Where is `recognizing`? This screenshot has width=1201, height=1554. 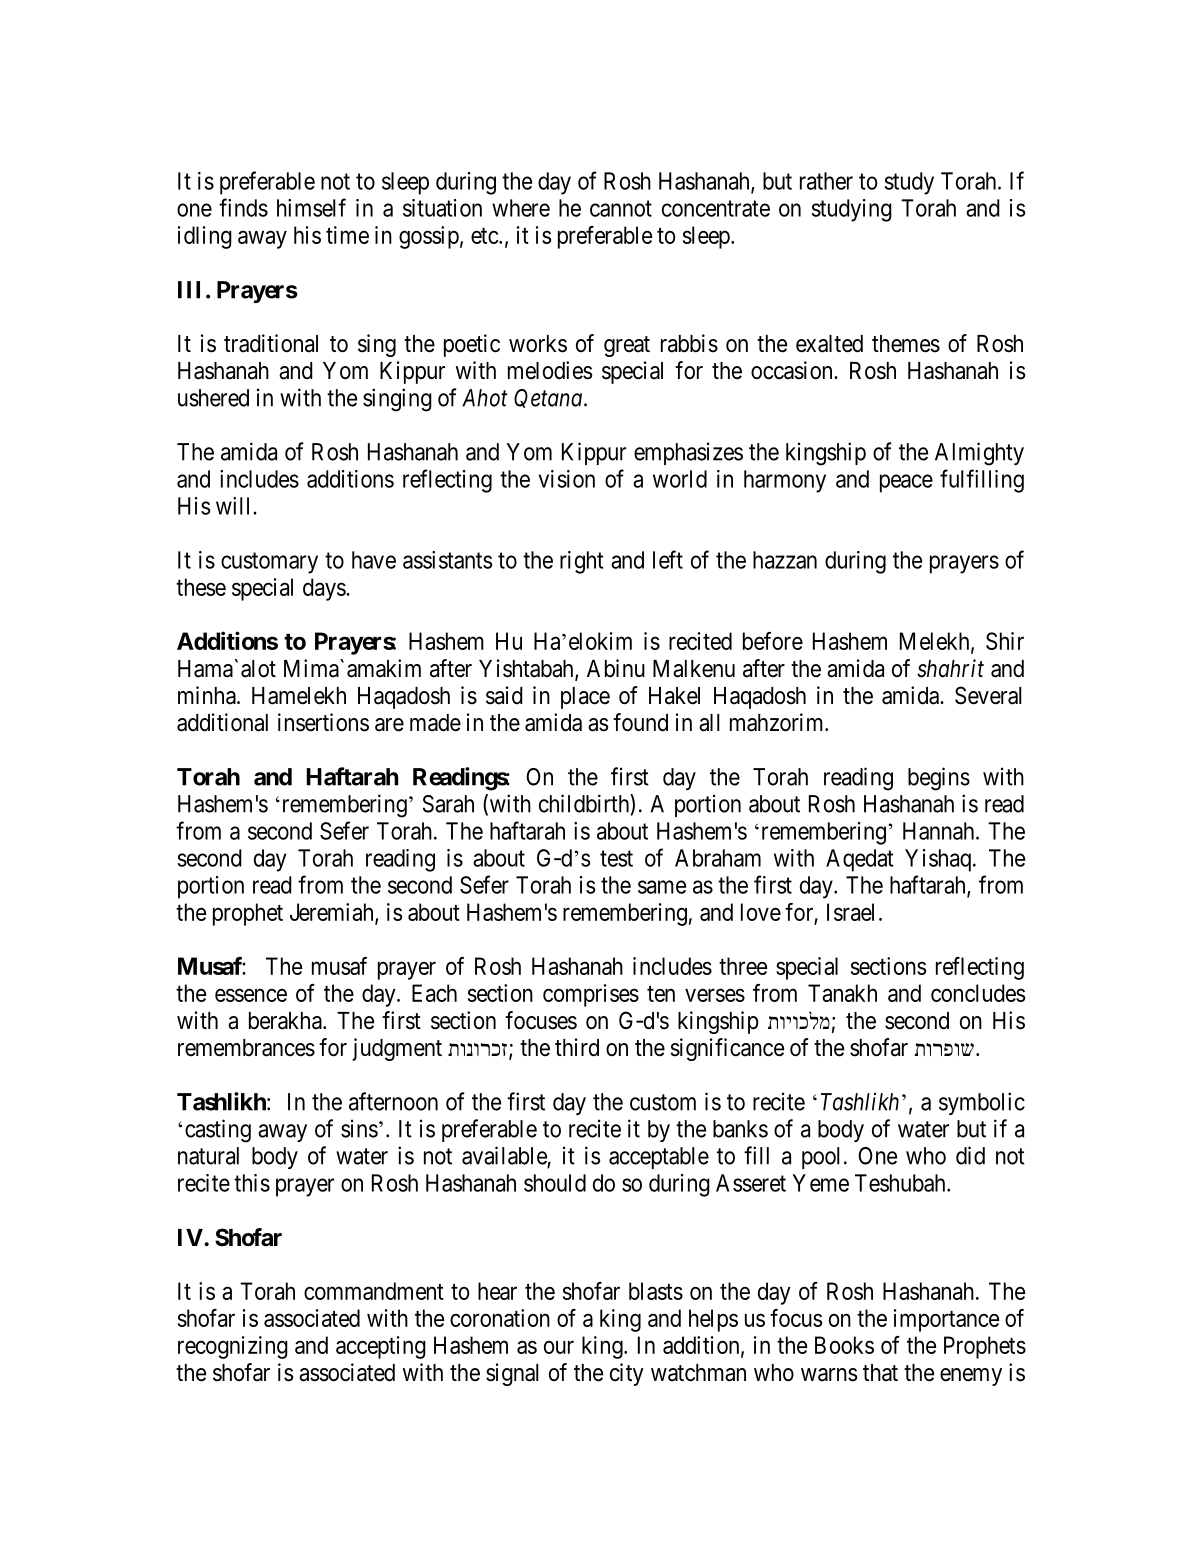 recognizing is located at coordinates (233, 1347).
